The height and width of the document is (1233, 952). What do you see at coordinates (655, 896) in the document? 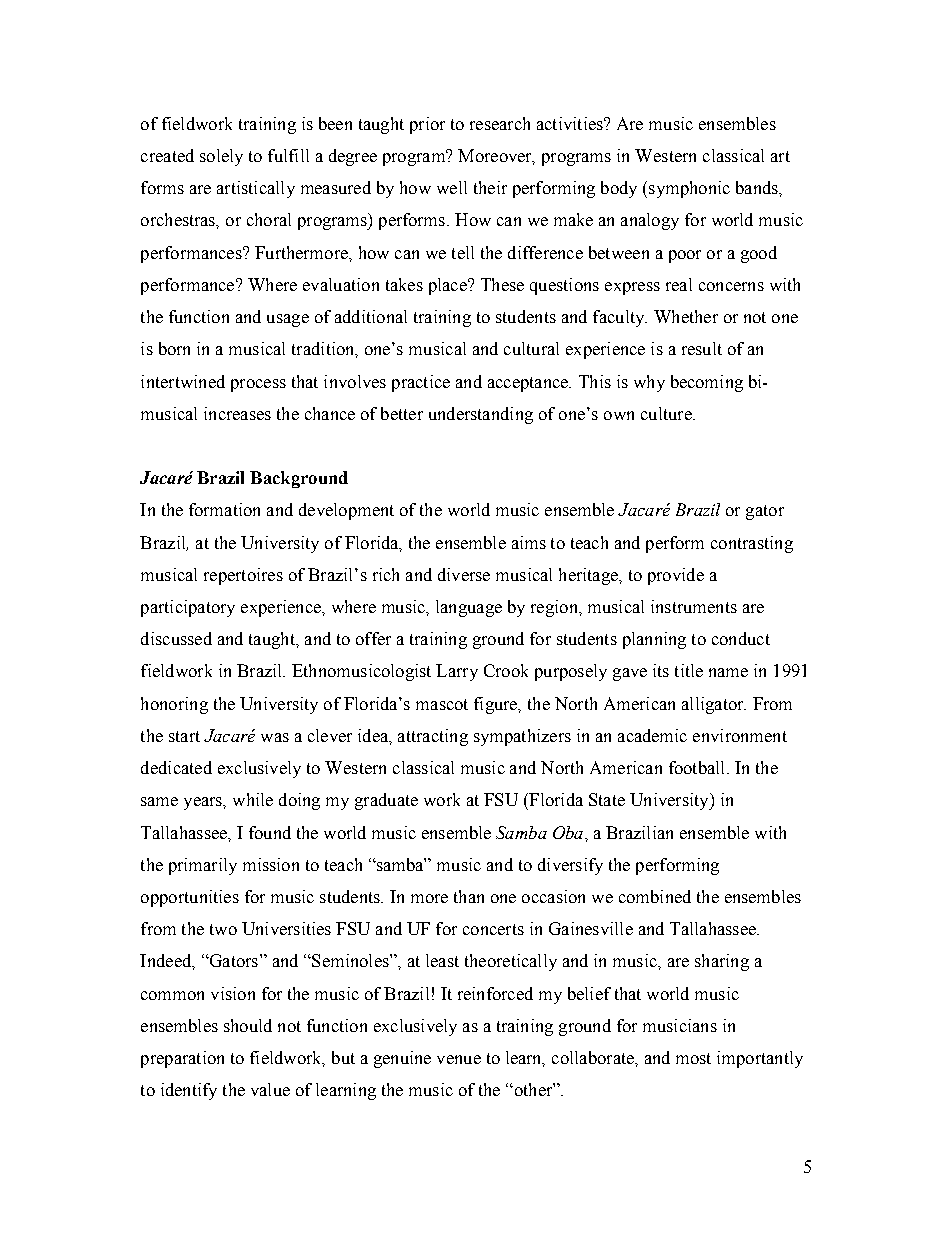
I see `combined` at bounding box center [655, 896].
